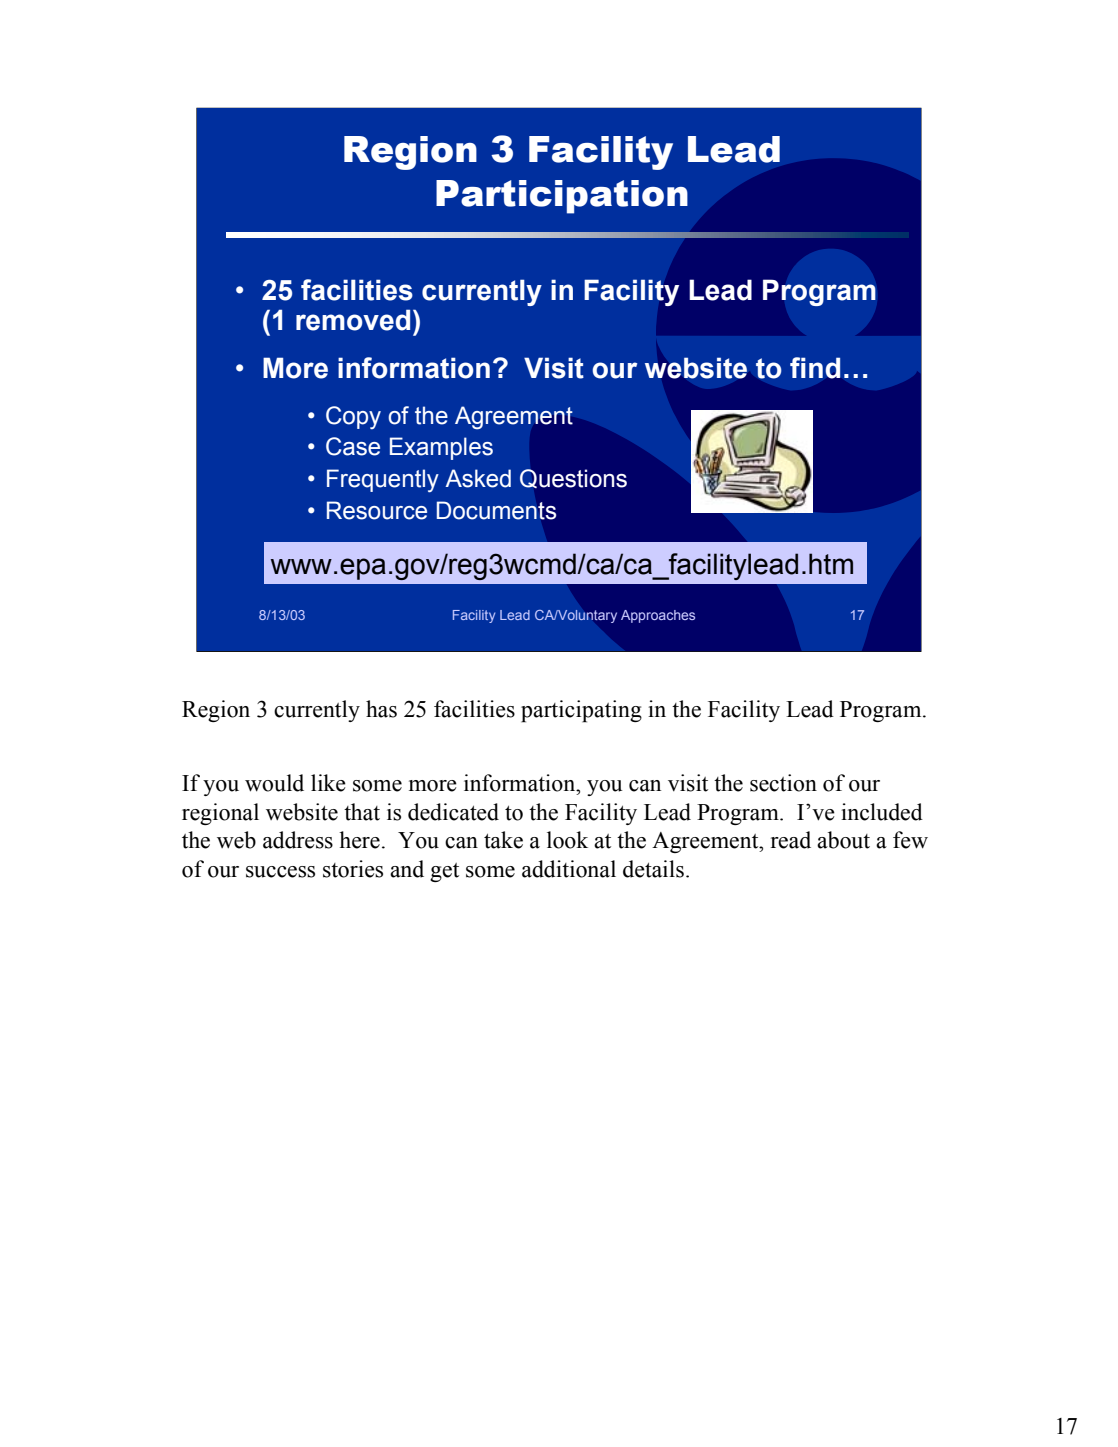 The height and width of the screenshot is (1447, 1118). I want to click on look, so click(567, 840).
